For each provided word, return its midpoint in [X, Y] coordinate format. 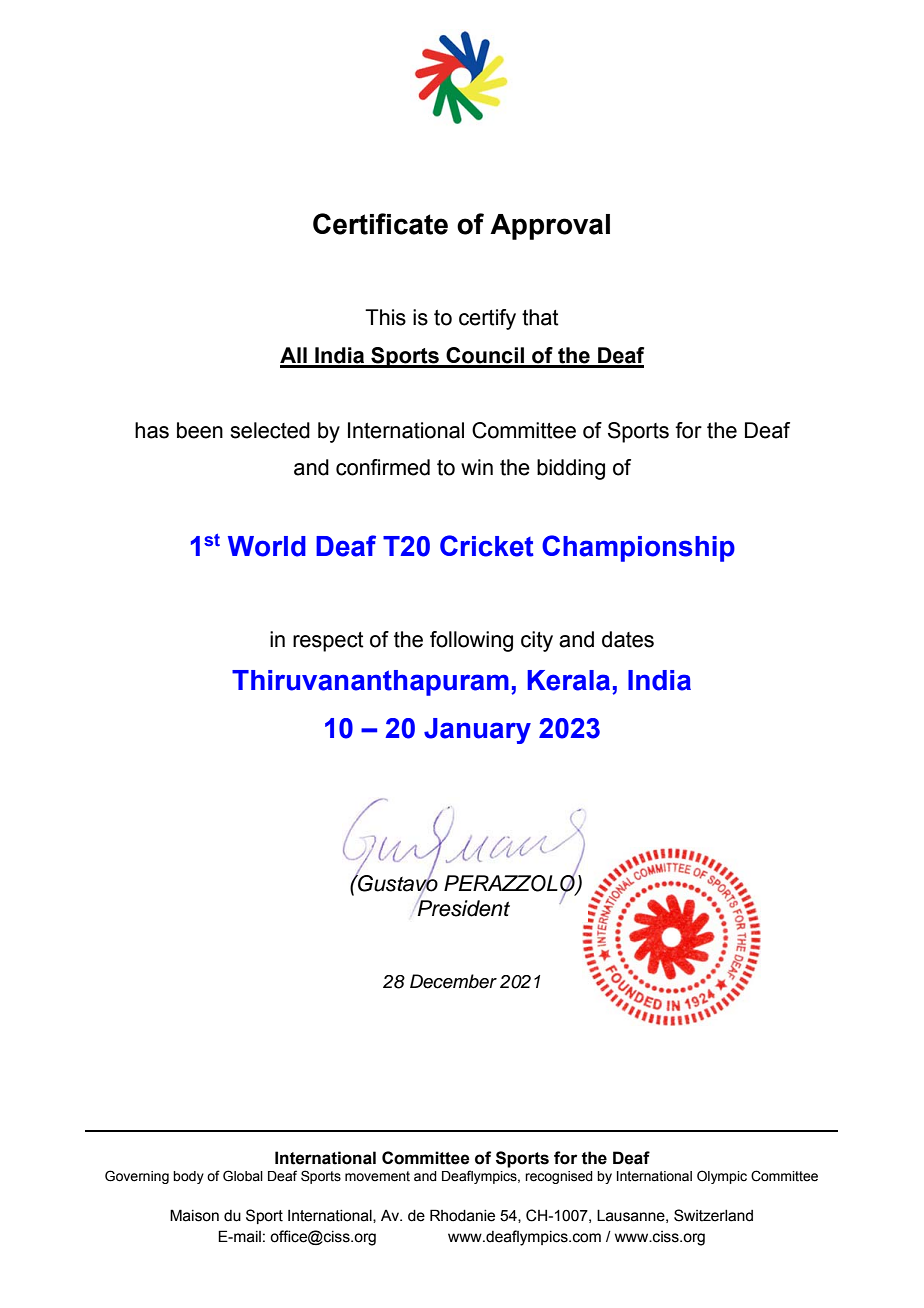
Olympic [722, 1177]
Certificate [380, 224]
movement [377, 1176]
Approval [550, 227]
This [385, 317]
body [188, 1177]
